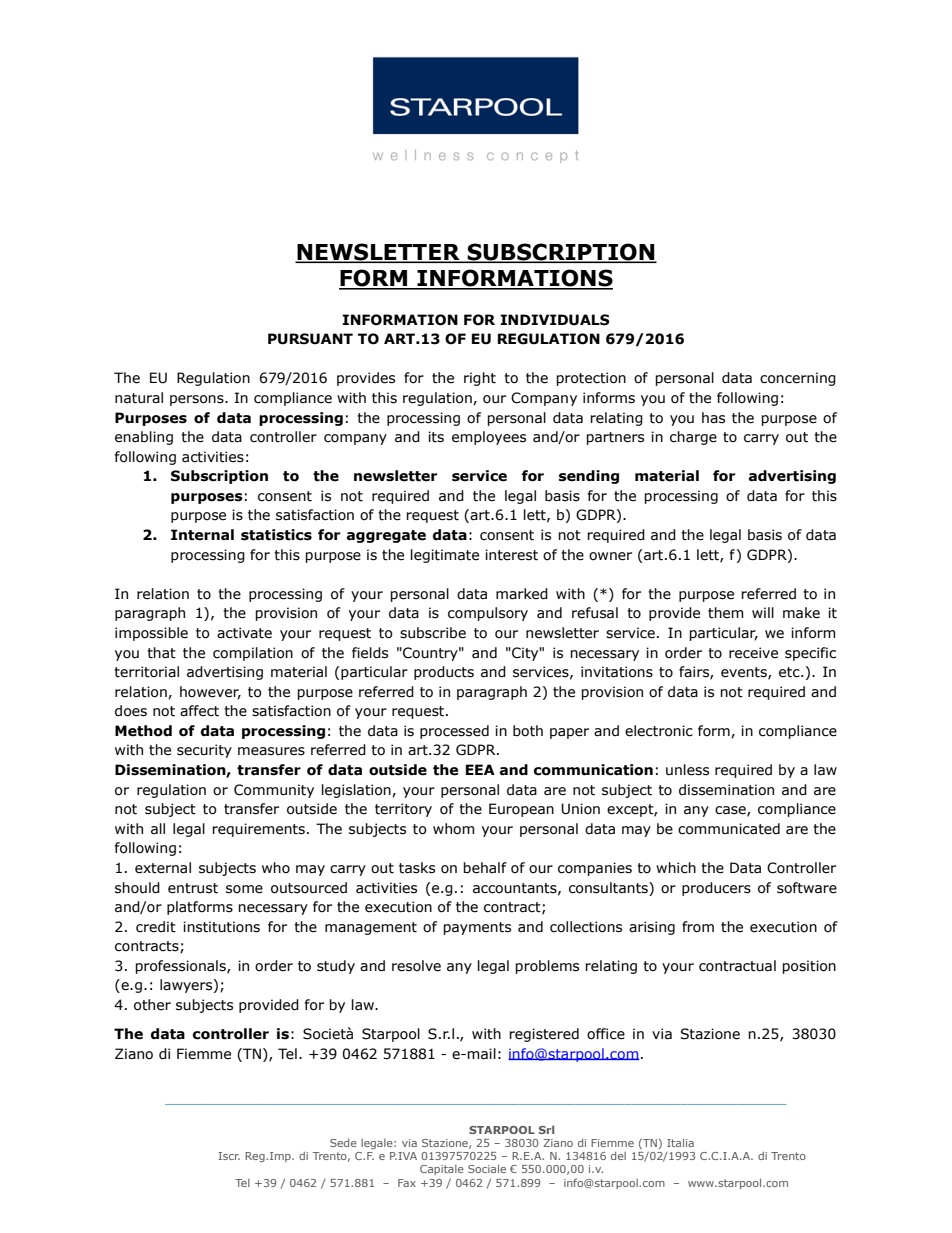  Describe the element at coordinates (198, 400) in the document. I see `persons` at that location.
